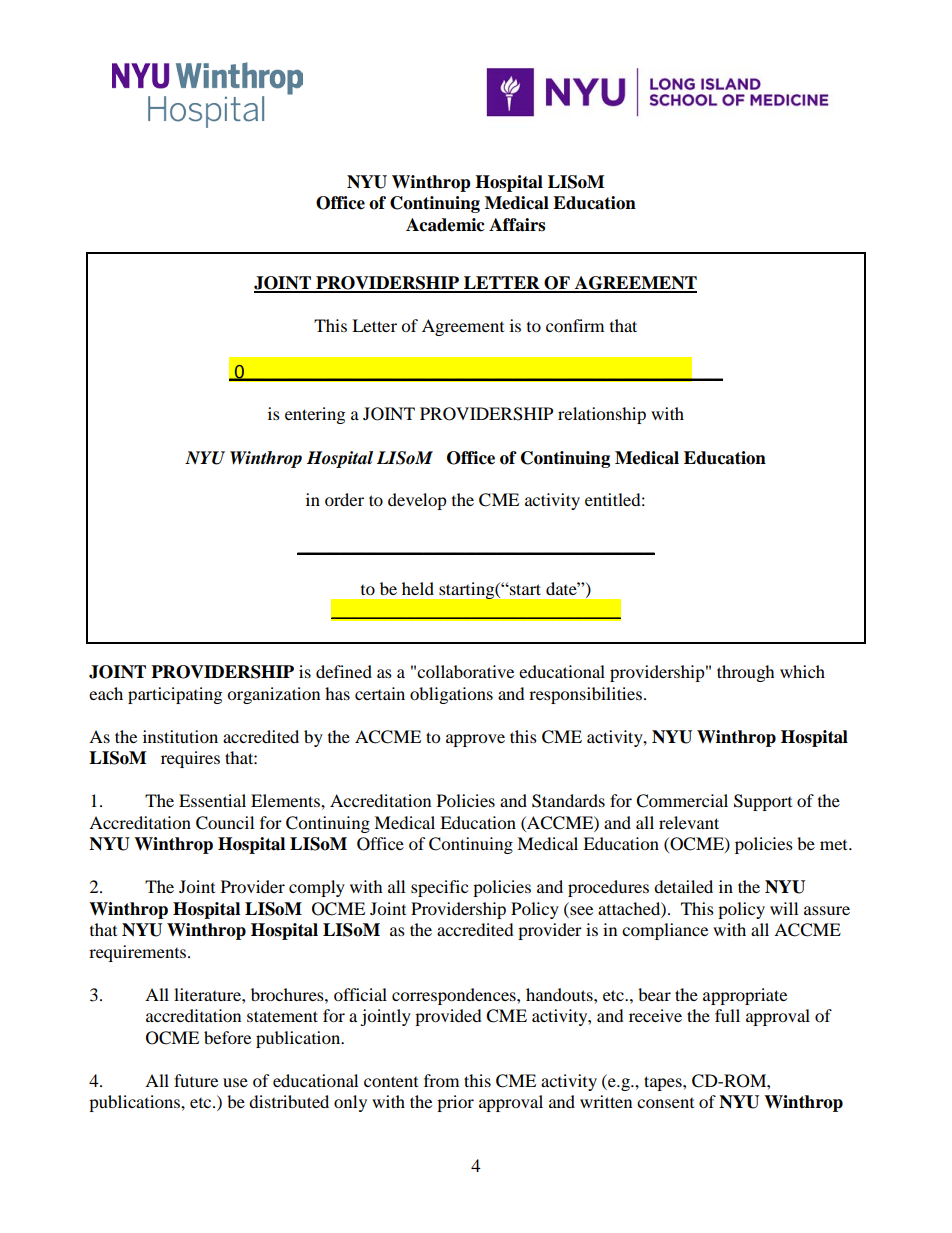 The height and width of the page is (1233, 952). I want to click on detailed, so click(683, 886).
